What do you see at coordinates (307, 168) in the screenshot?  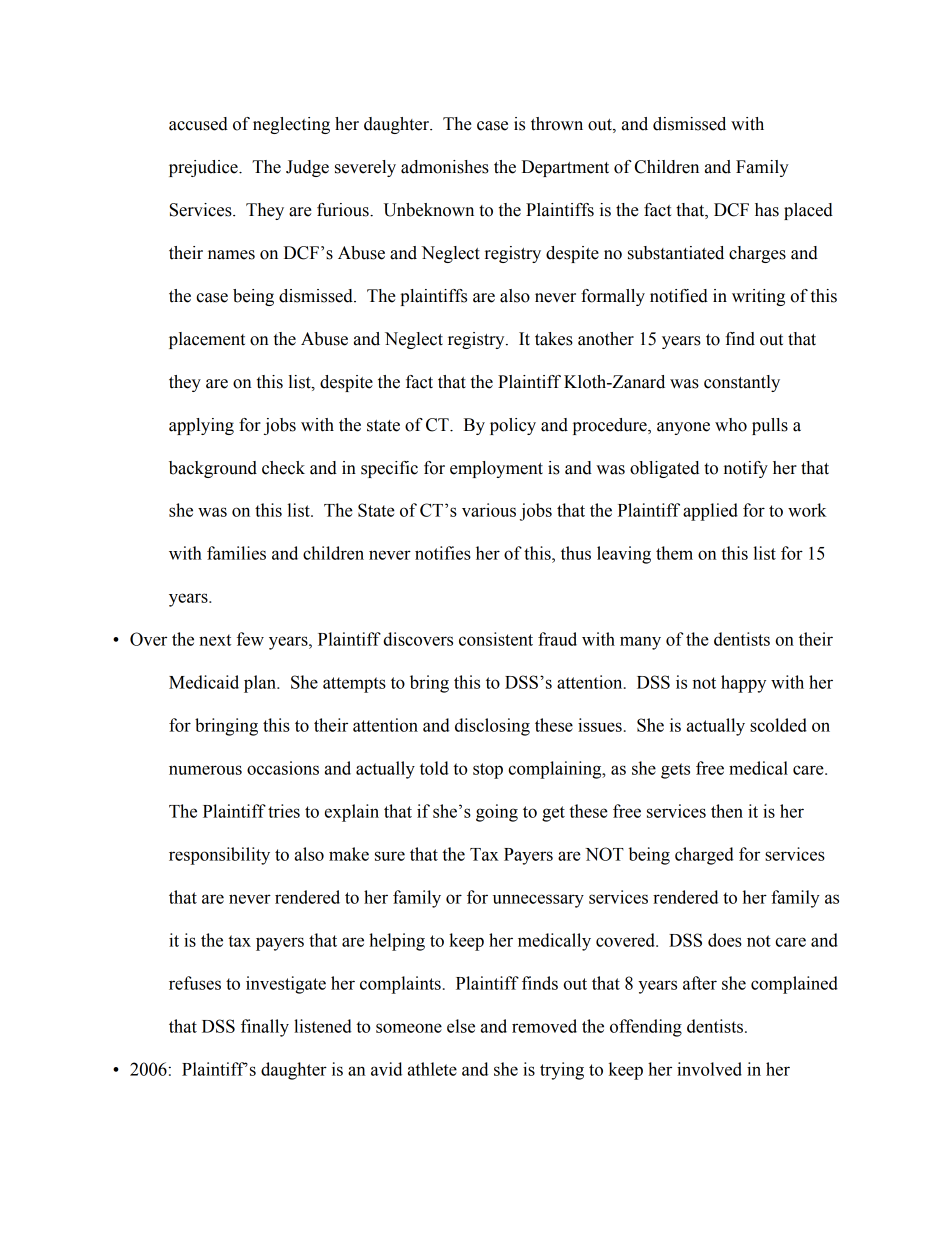 I see `Judge` at bounding box center [307, 168].
